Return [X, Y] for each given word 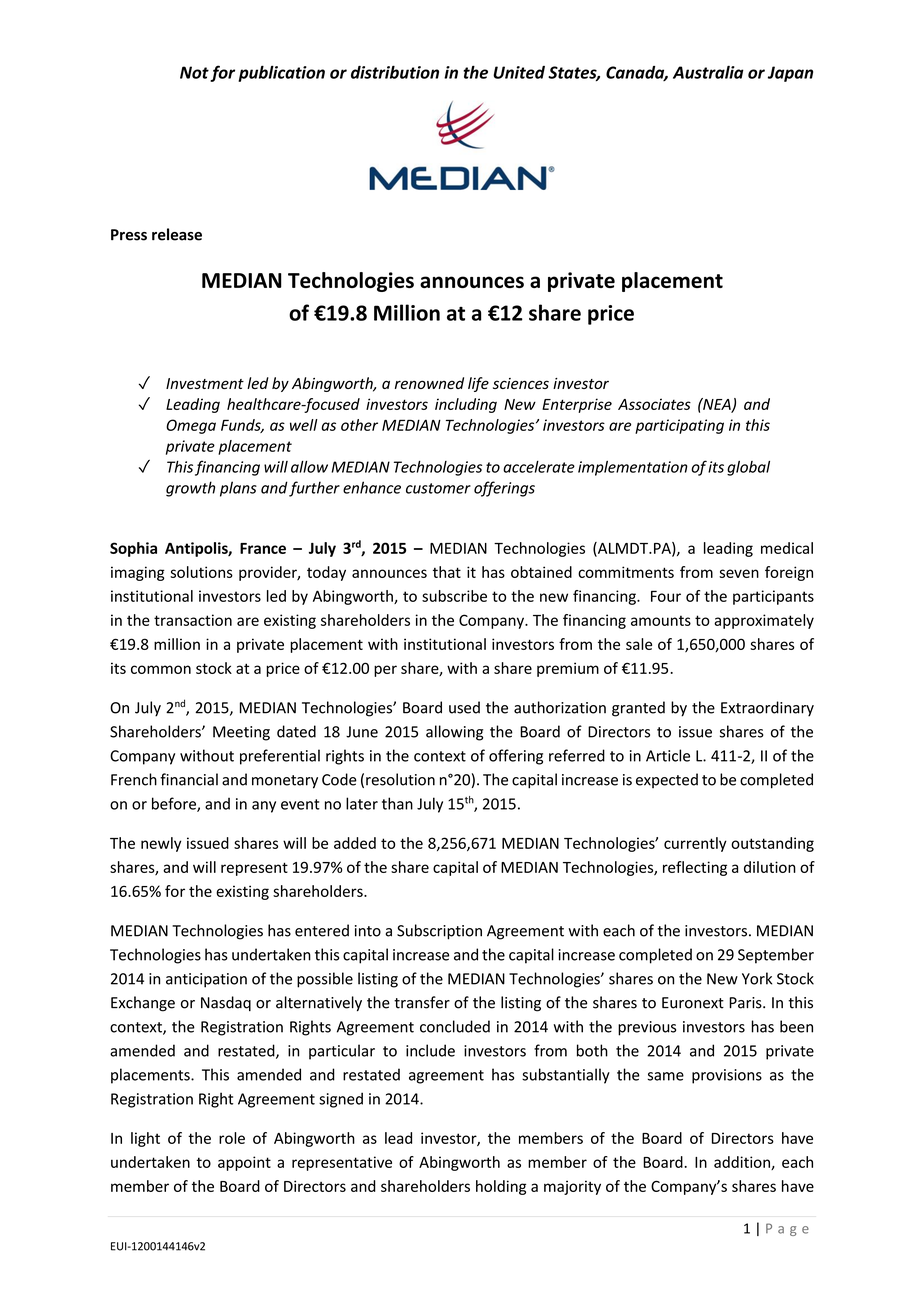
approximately [764, 621]
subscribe [454, 596]
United [519, 72]
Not [194, 72]
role [232, 1138]
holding [501, 1187]
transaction [193, 620]
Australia [708, 72]
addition [743, 1163]
